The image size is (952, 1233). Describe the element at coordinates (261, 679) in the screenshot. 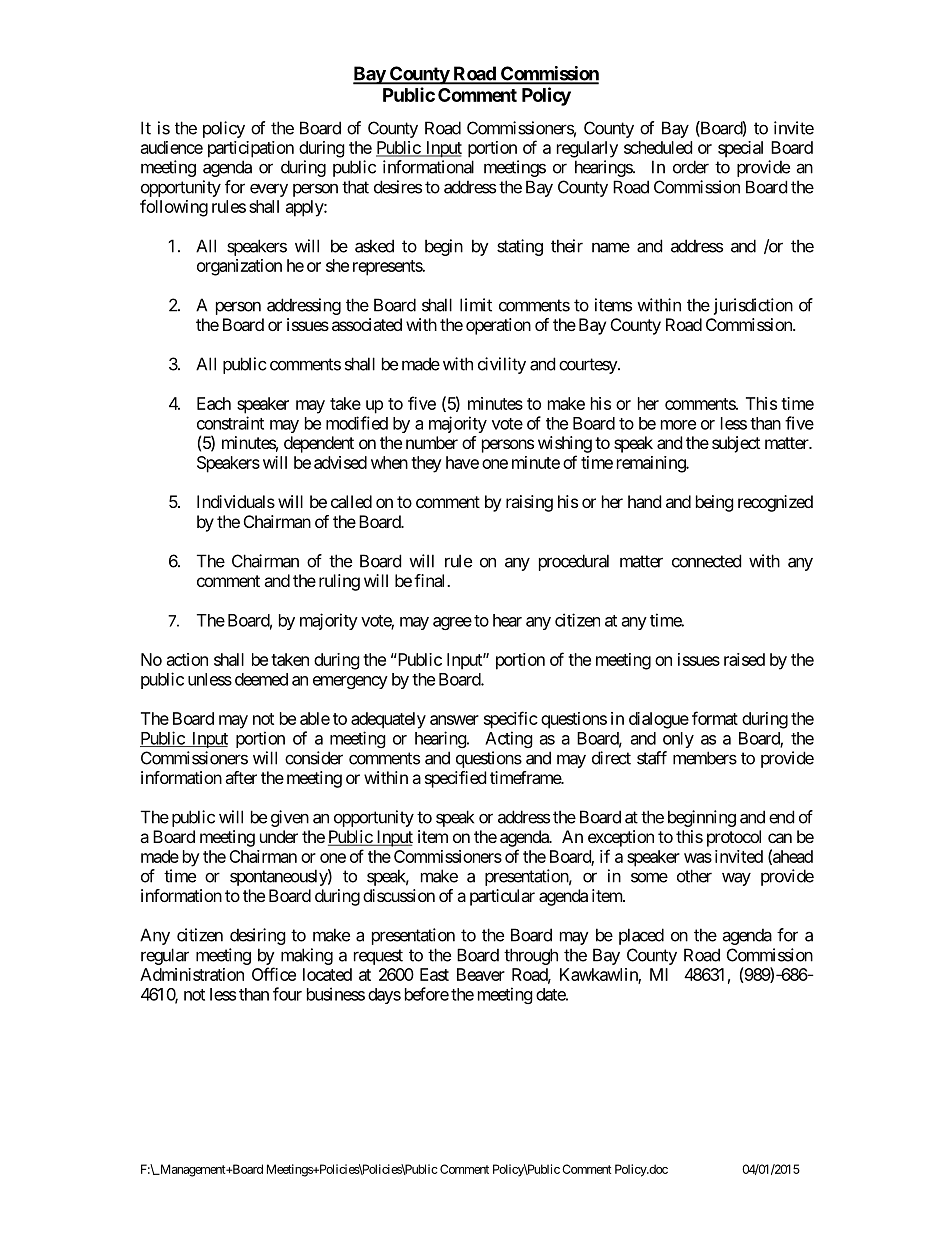

I see `deemed` at that location.
